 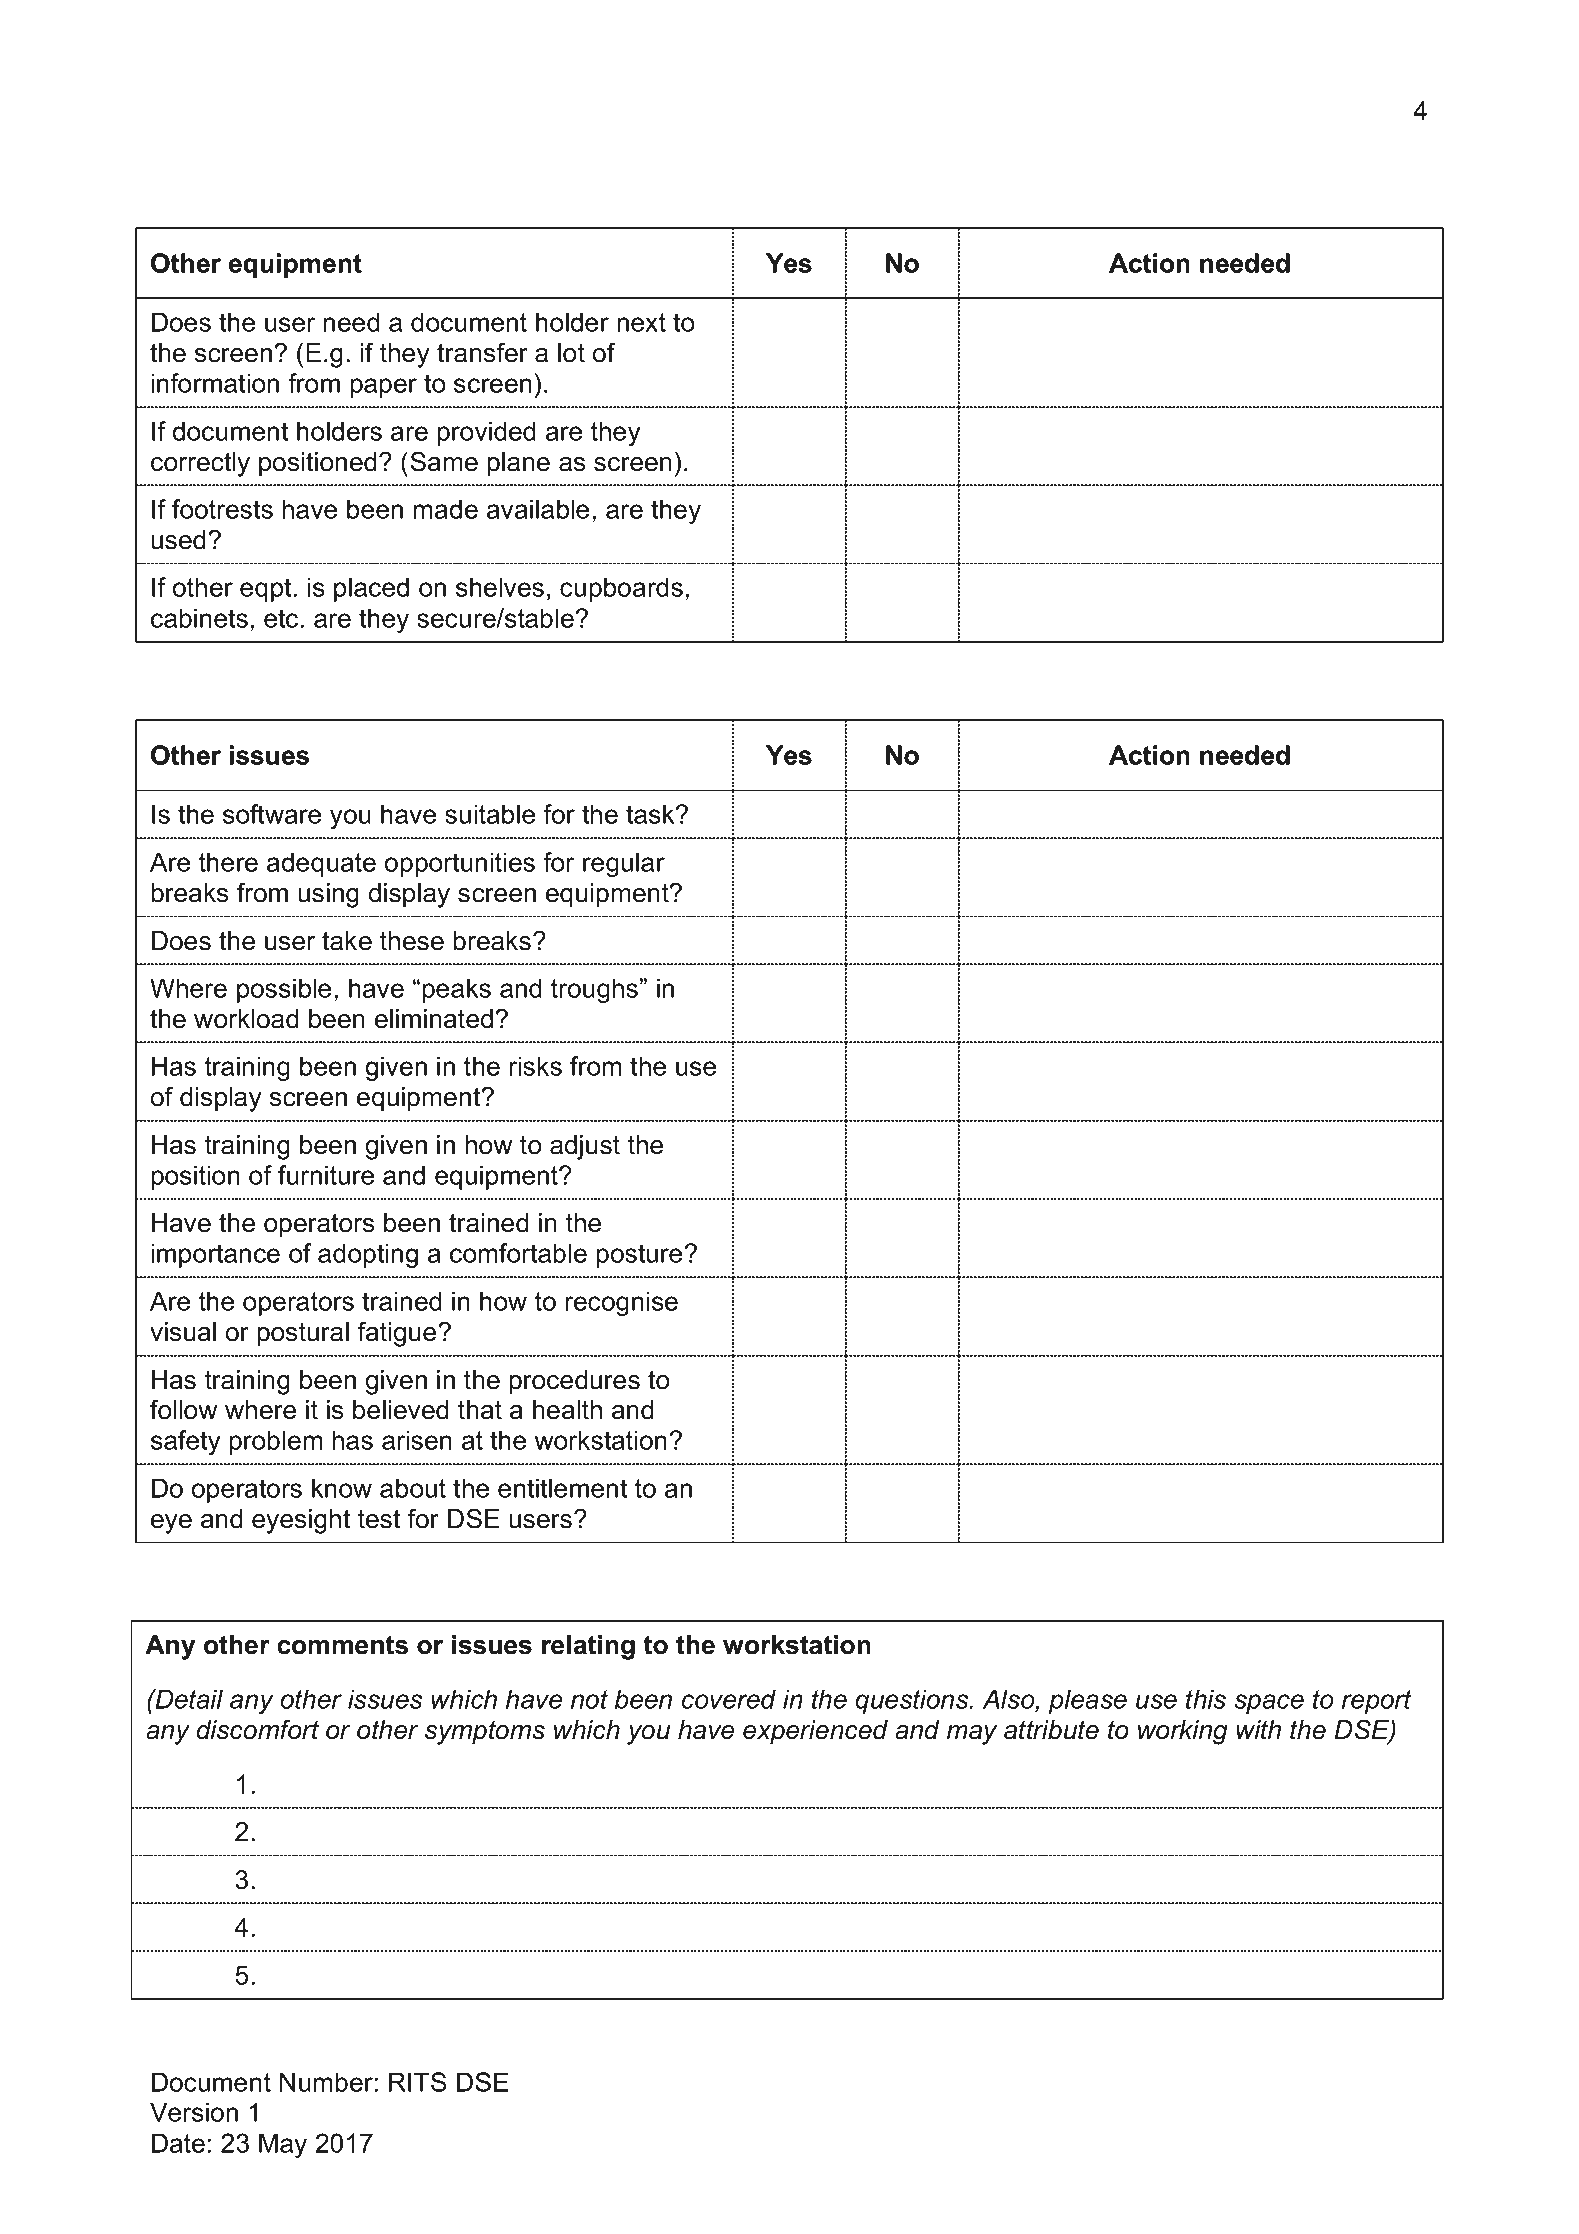 I want to click on take, so click(x=347, y=941).
